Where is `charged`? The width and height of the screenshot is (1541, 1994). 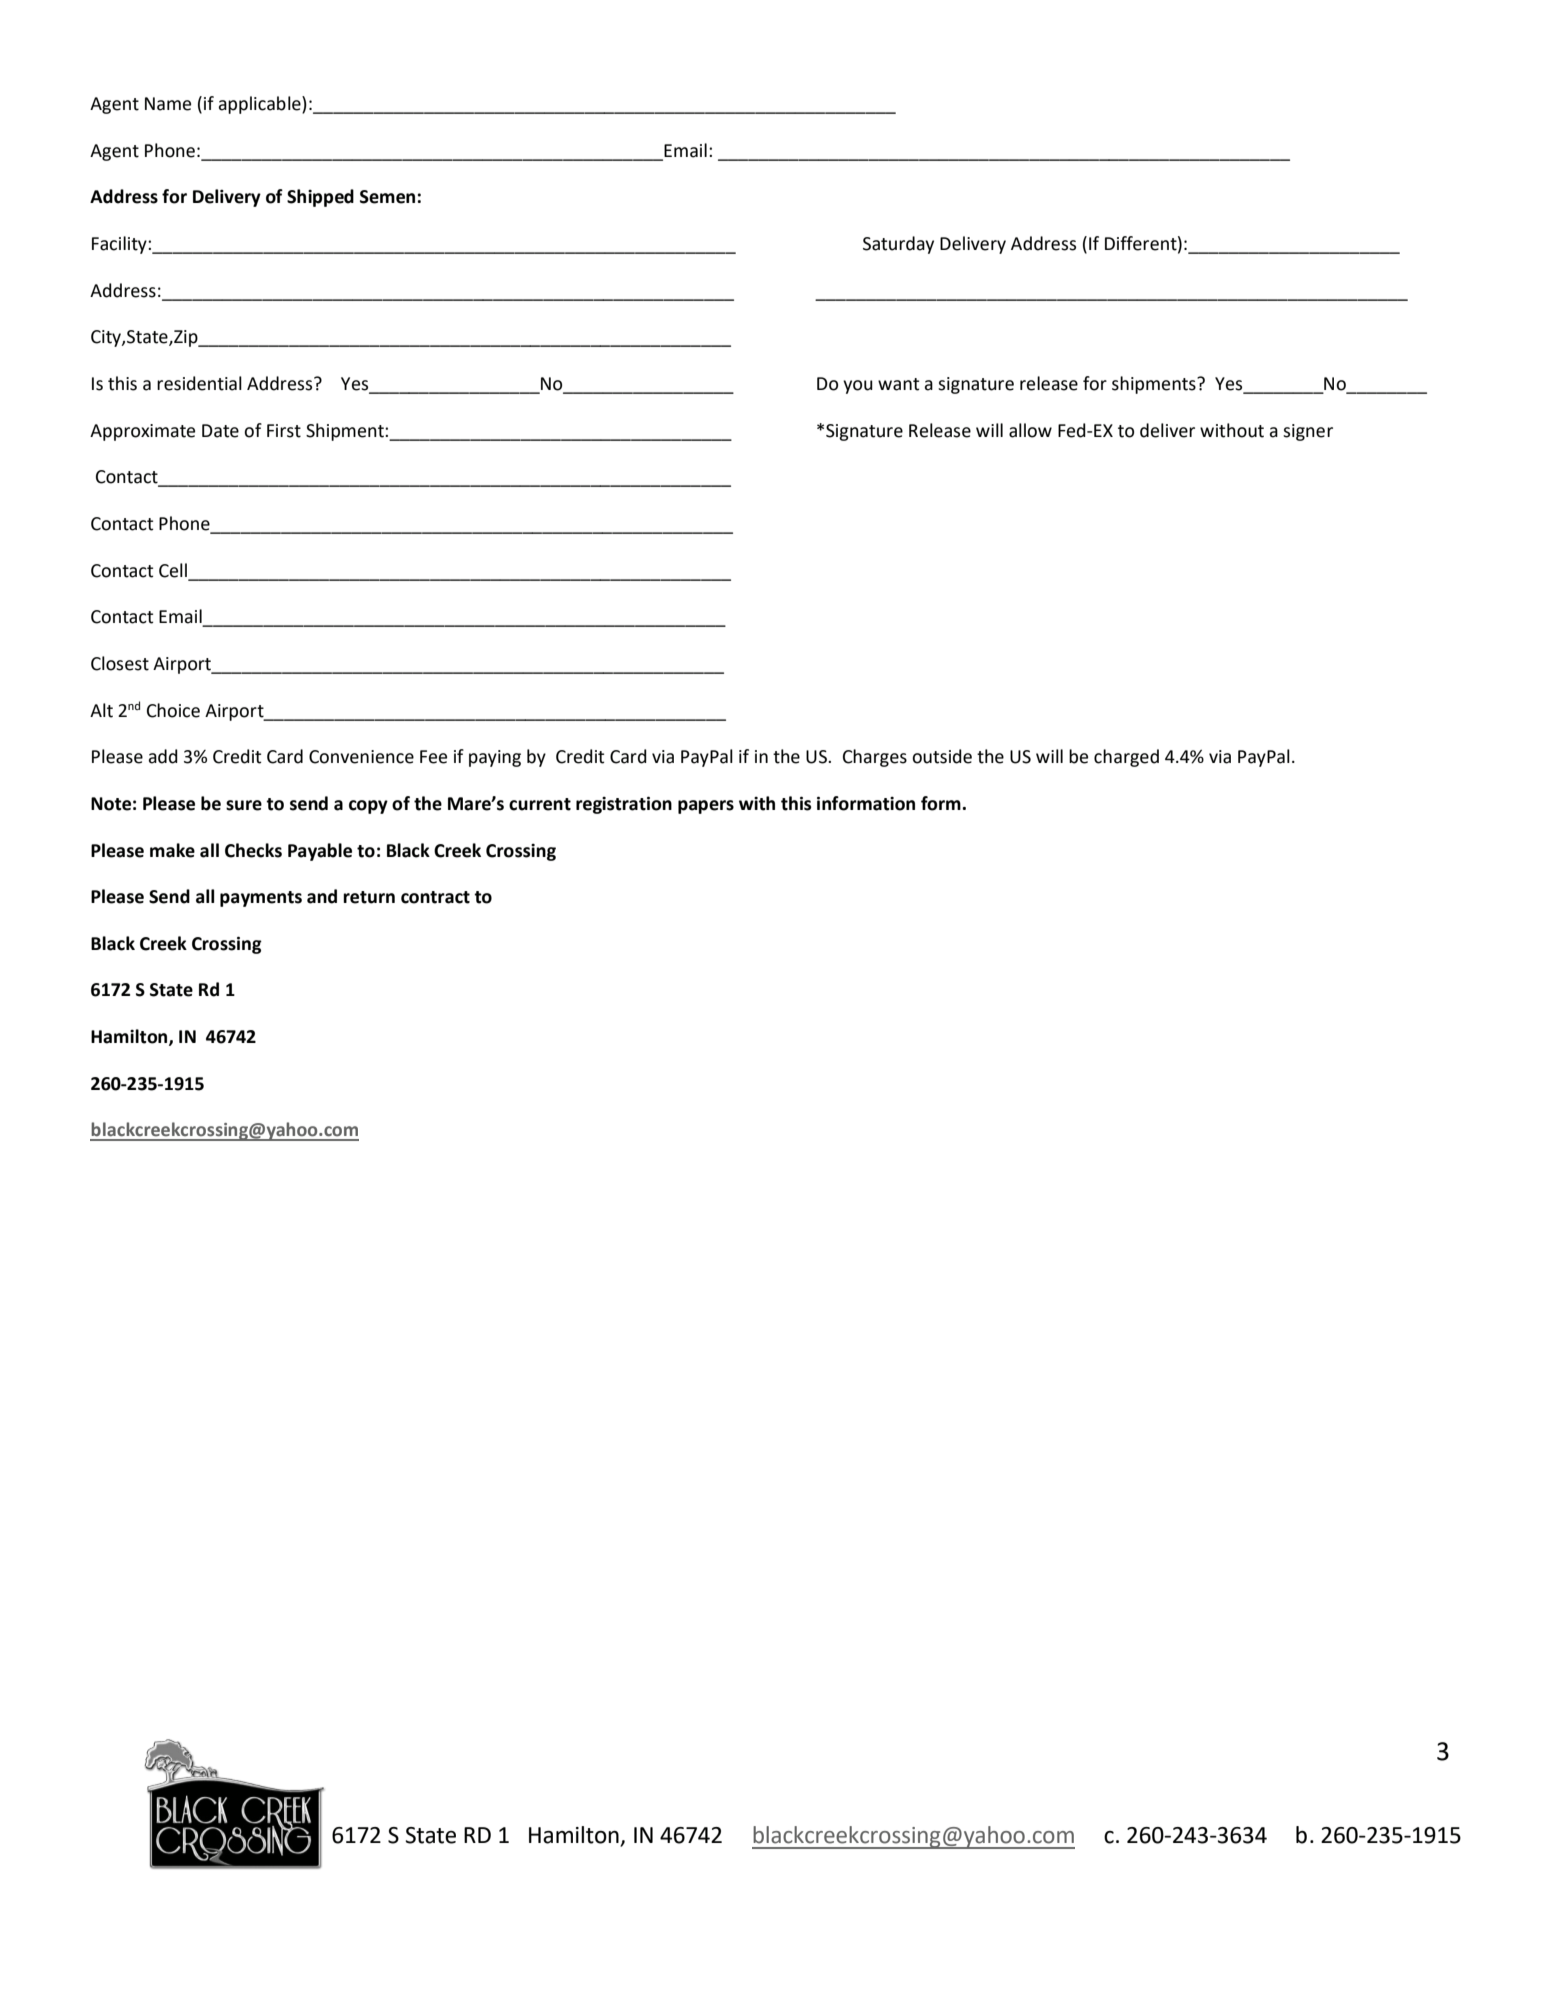
charged is located at coordinates (1126, 758).
